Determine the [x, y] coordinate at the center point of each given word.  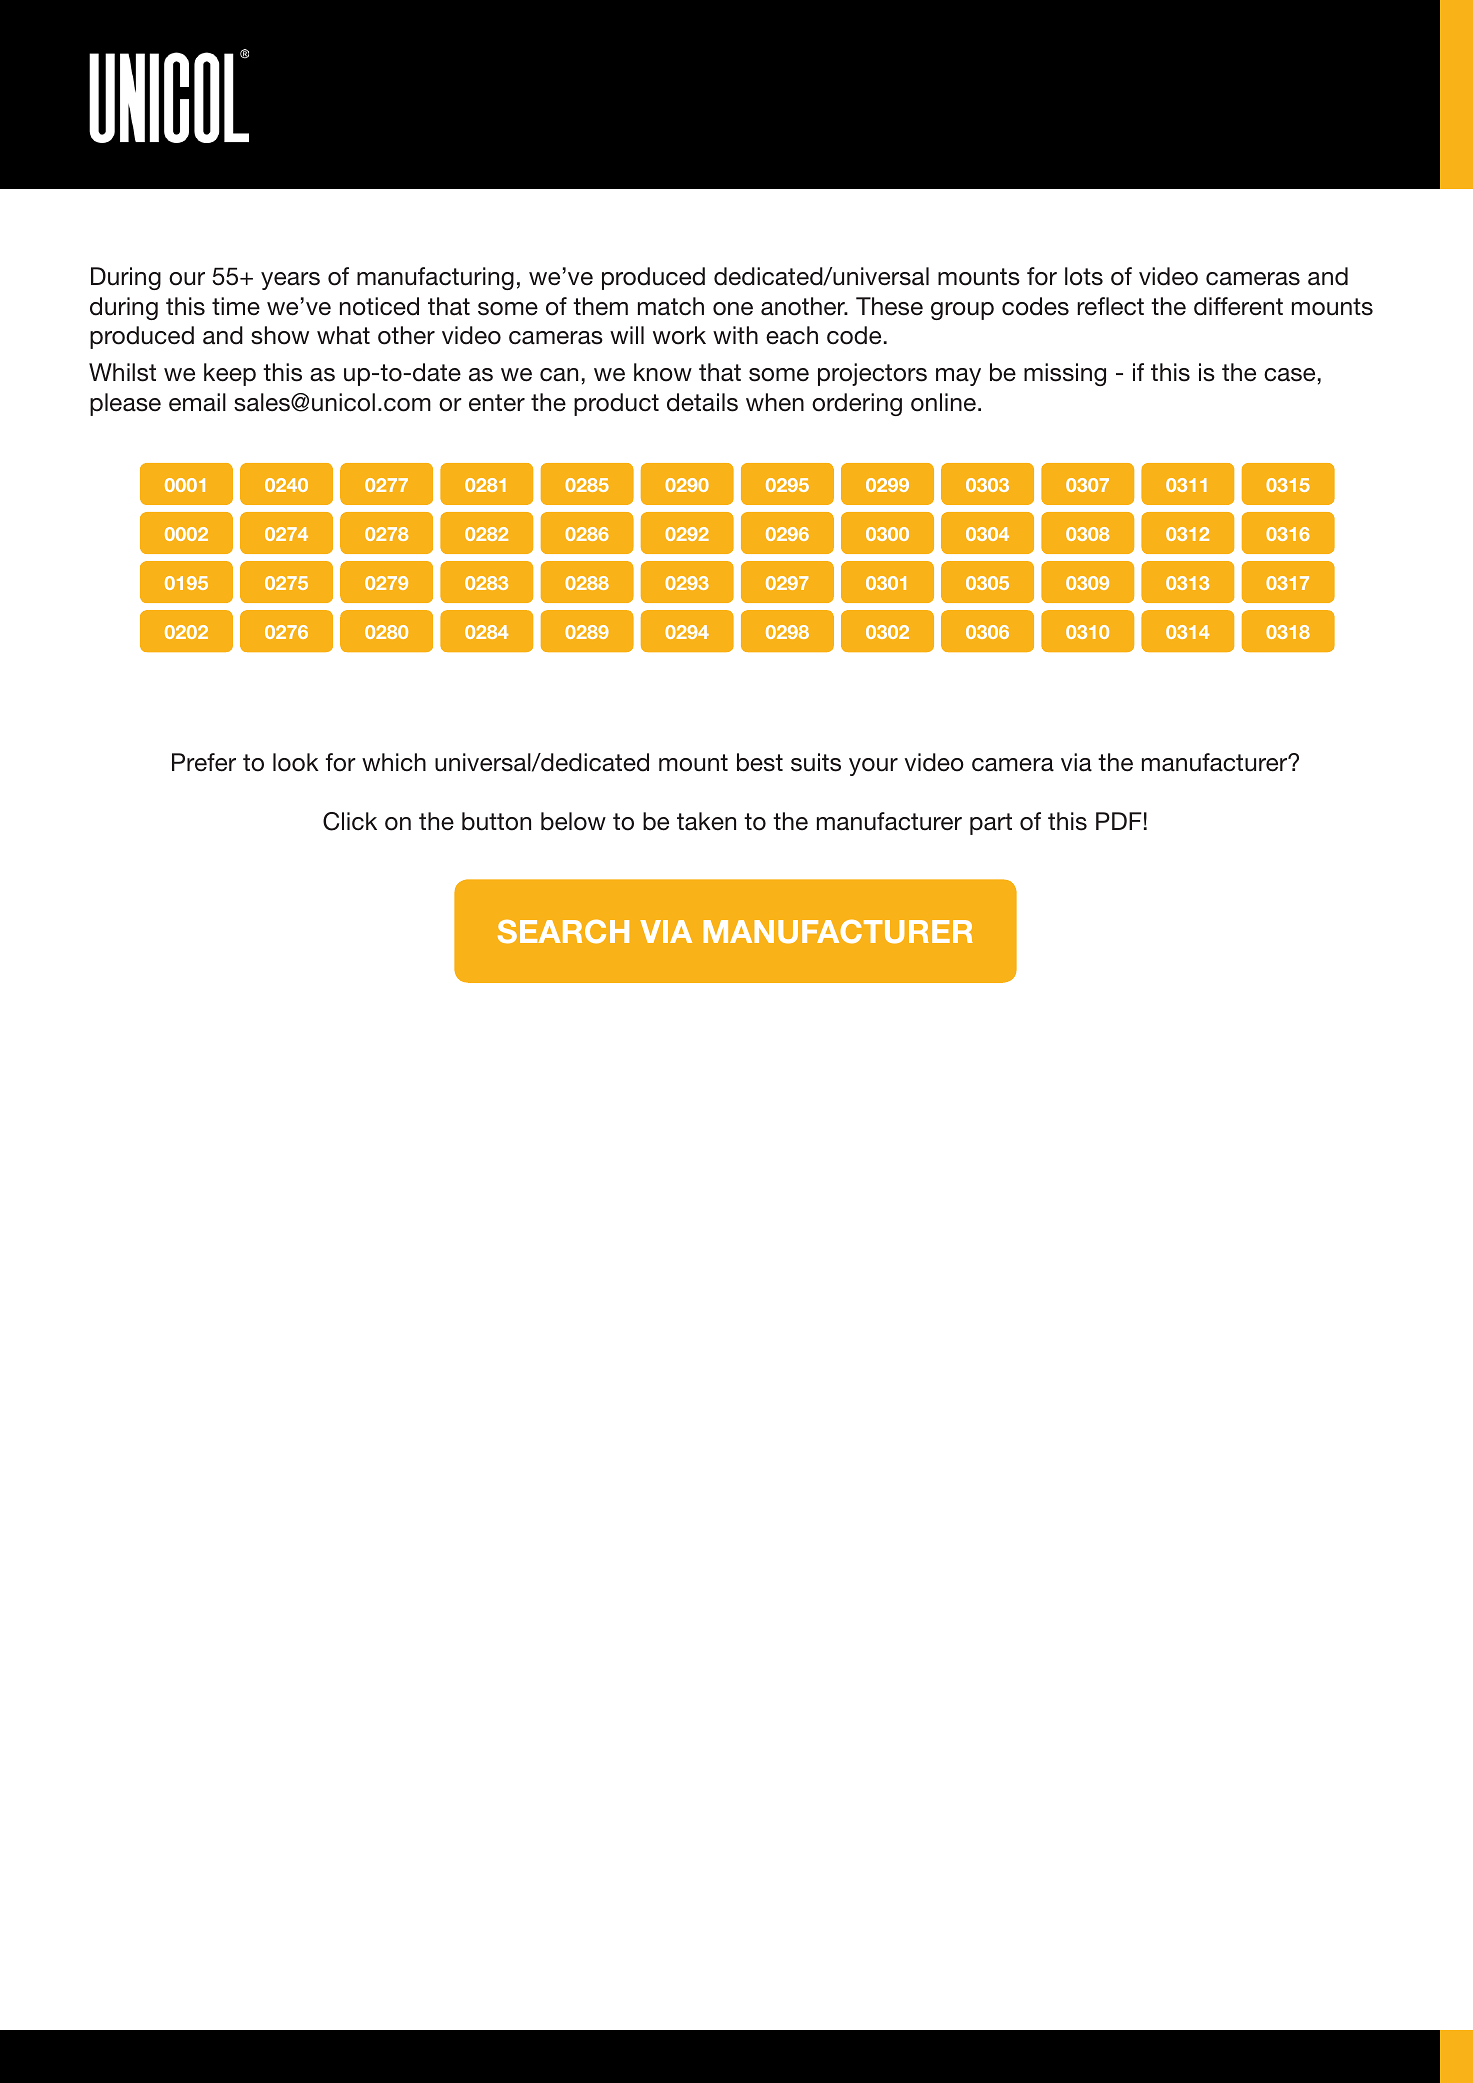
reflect [1110, 306]
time [236, 306]
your [873, 767]
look [296, 762]
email [197, 402]
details [702, 402]
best [760, 762]
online [943, 402]
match [671, 306]
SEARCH [563, 931]
